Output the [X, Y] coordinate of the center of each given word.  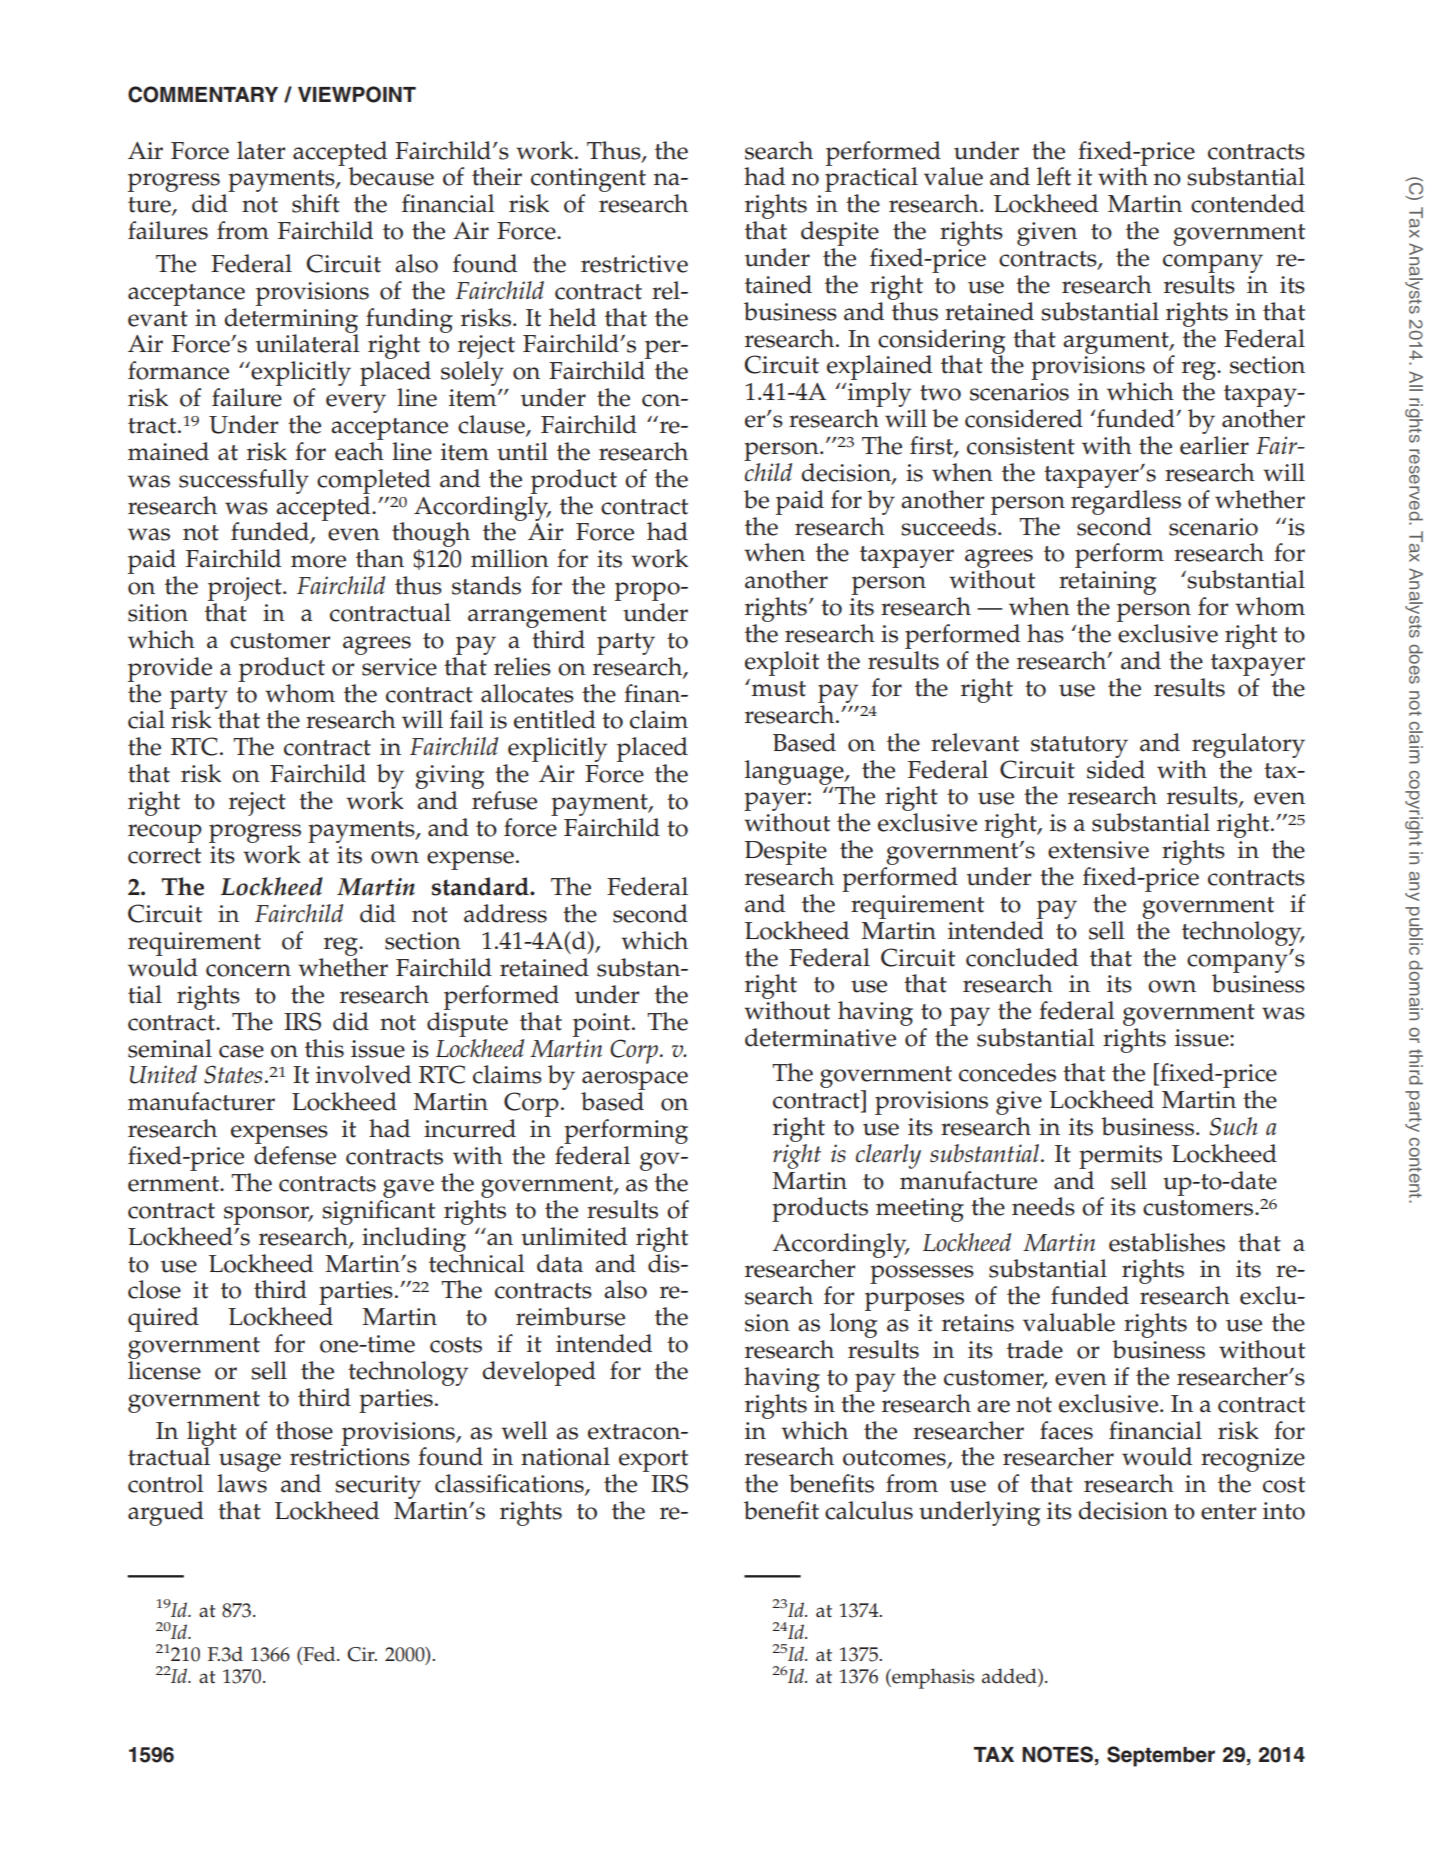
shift [316, 203]
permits [1120, 1157]
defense [295, 1155]
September [1161, 1756]
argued [166, 1513]
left [1054, 176]
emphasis [932, 1678]
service [399, 667]
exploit [782, 663]
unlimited [574, 1236]
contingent [588, 181]
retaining [1107, 584]
